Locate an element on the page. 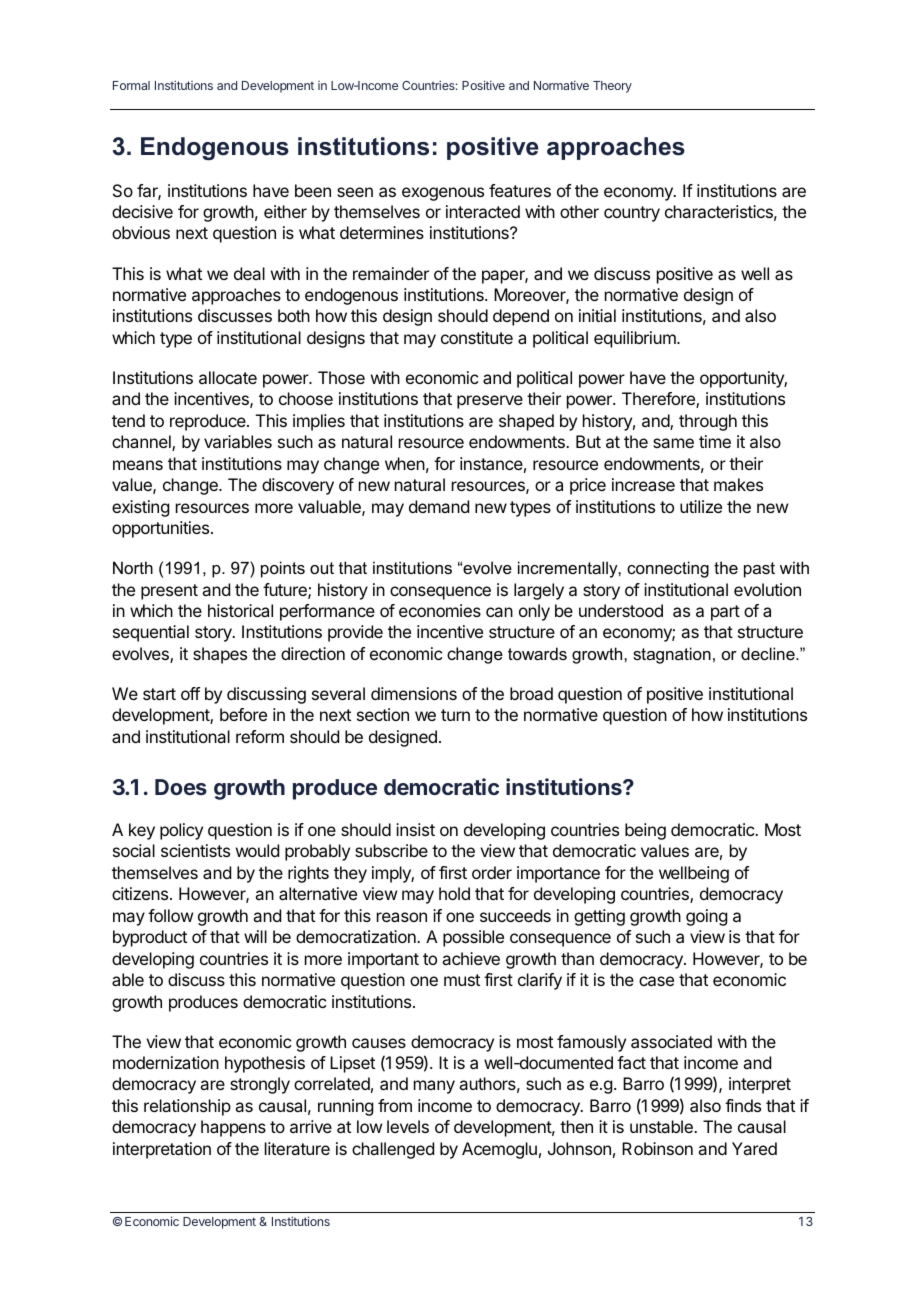 The height and width of the image is (1308, 924). allocate is located at coordinates (228, 377).
